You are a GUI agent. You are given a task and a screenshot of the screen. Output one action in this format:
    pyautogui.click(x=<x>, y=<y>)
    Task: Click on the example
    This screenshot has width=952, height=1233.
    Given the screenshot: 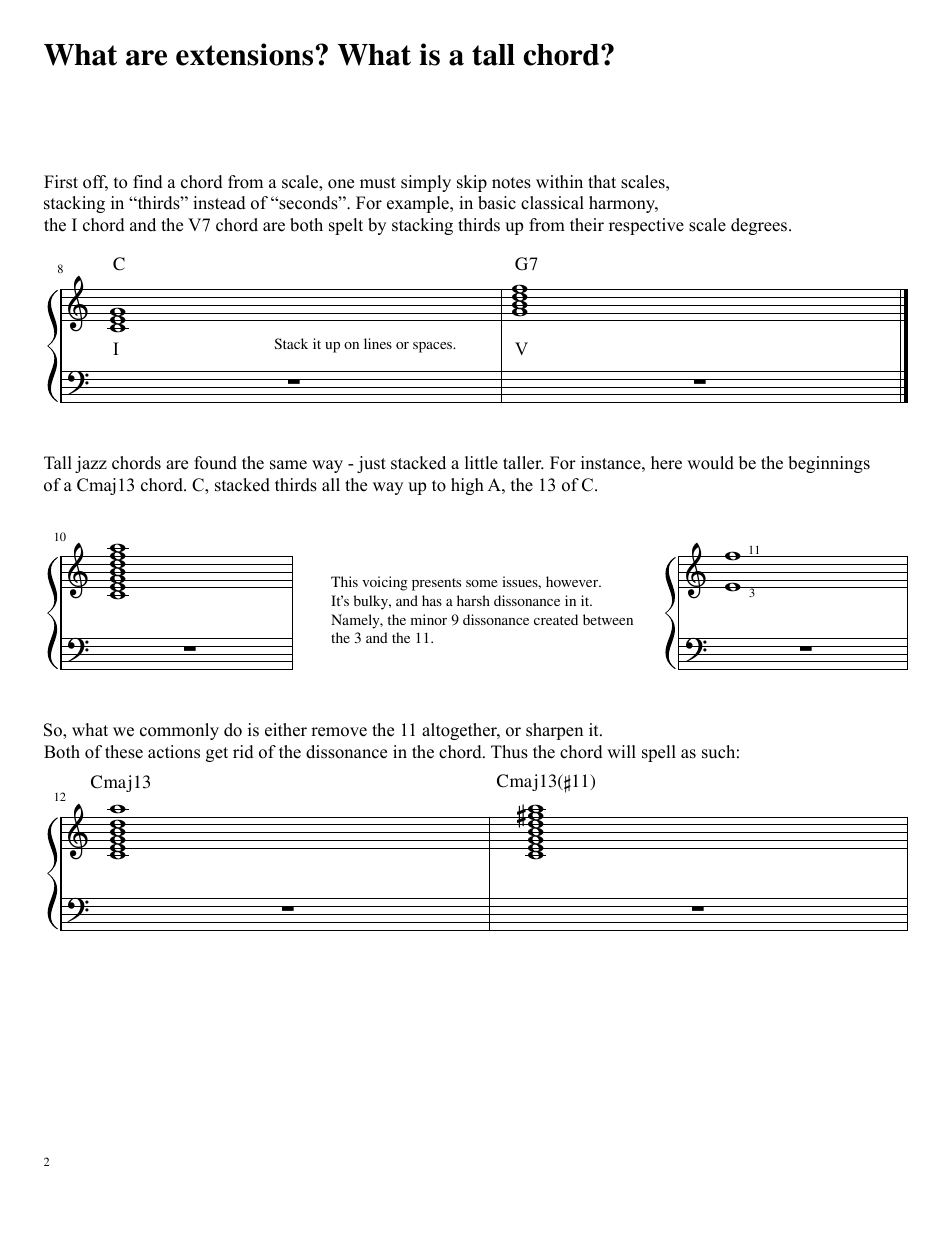 What is the action you would take?
    pyautogui.click(x=419, y=204)
